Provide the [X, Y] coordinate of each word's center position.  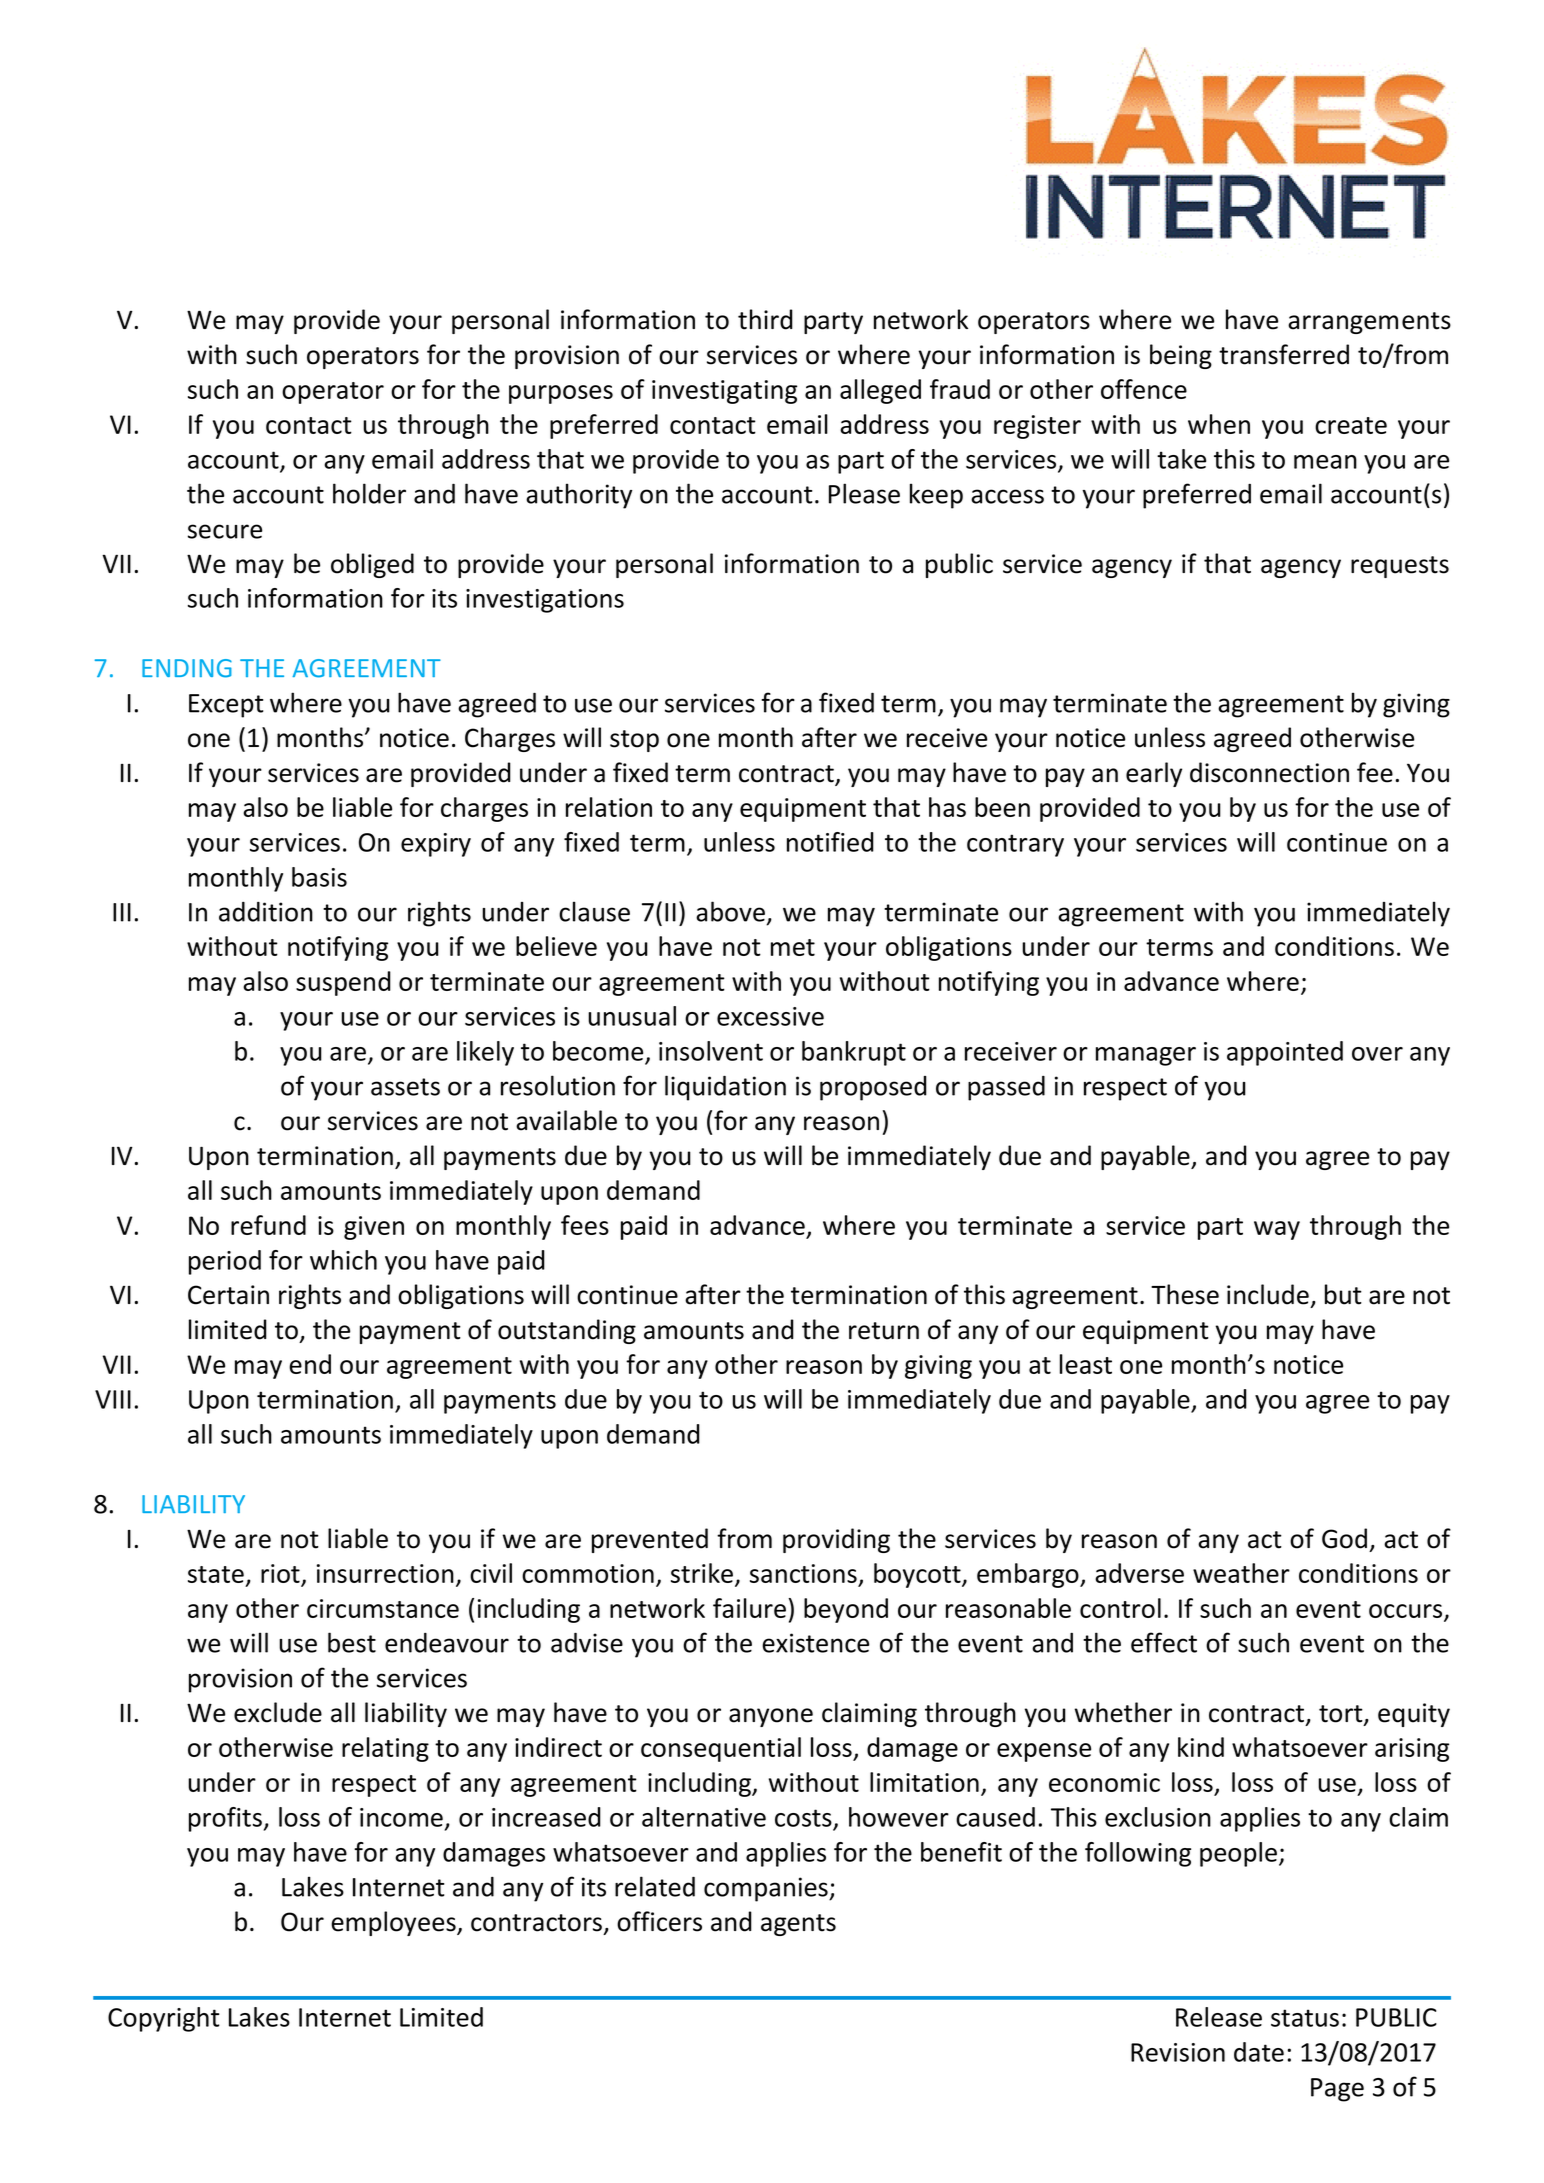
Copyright [164, 2019]
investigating [724, 392]
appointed [1285, 1053]
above [732, 912]
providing [836, 1540]
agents [798, 1925]
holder [369, 493]
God [1344, 1538]
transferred [1284, 354]
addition [266, 912]
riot [281, 1575]
